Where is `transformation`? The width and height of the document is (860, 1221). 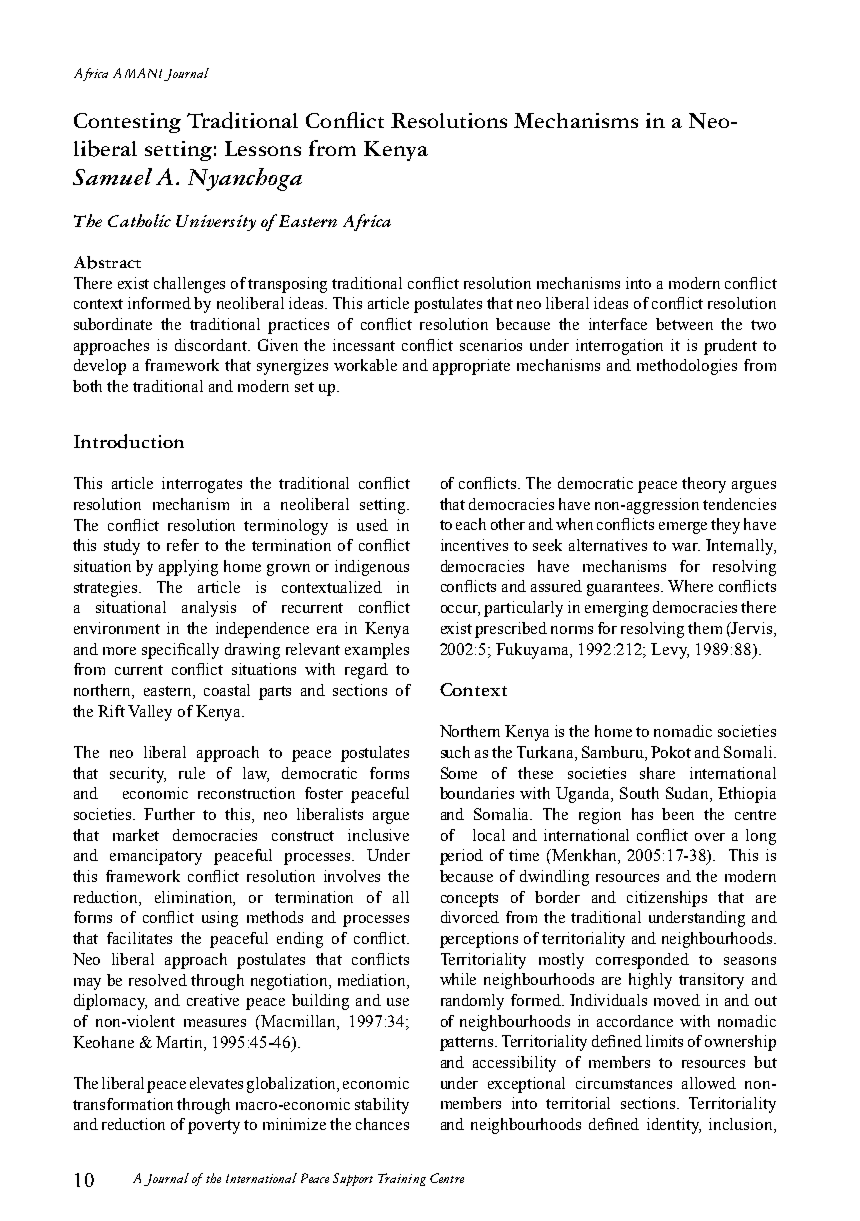
transformation is located at coordinates (123, 1104).
